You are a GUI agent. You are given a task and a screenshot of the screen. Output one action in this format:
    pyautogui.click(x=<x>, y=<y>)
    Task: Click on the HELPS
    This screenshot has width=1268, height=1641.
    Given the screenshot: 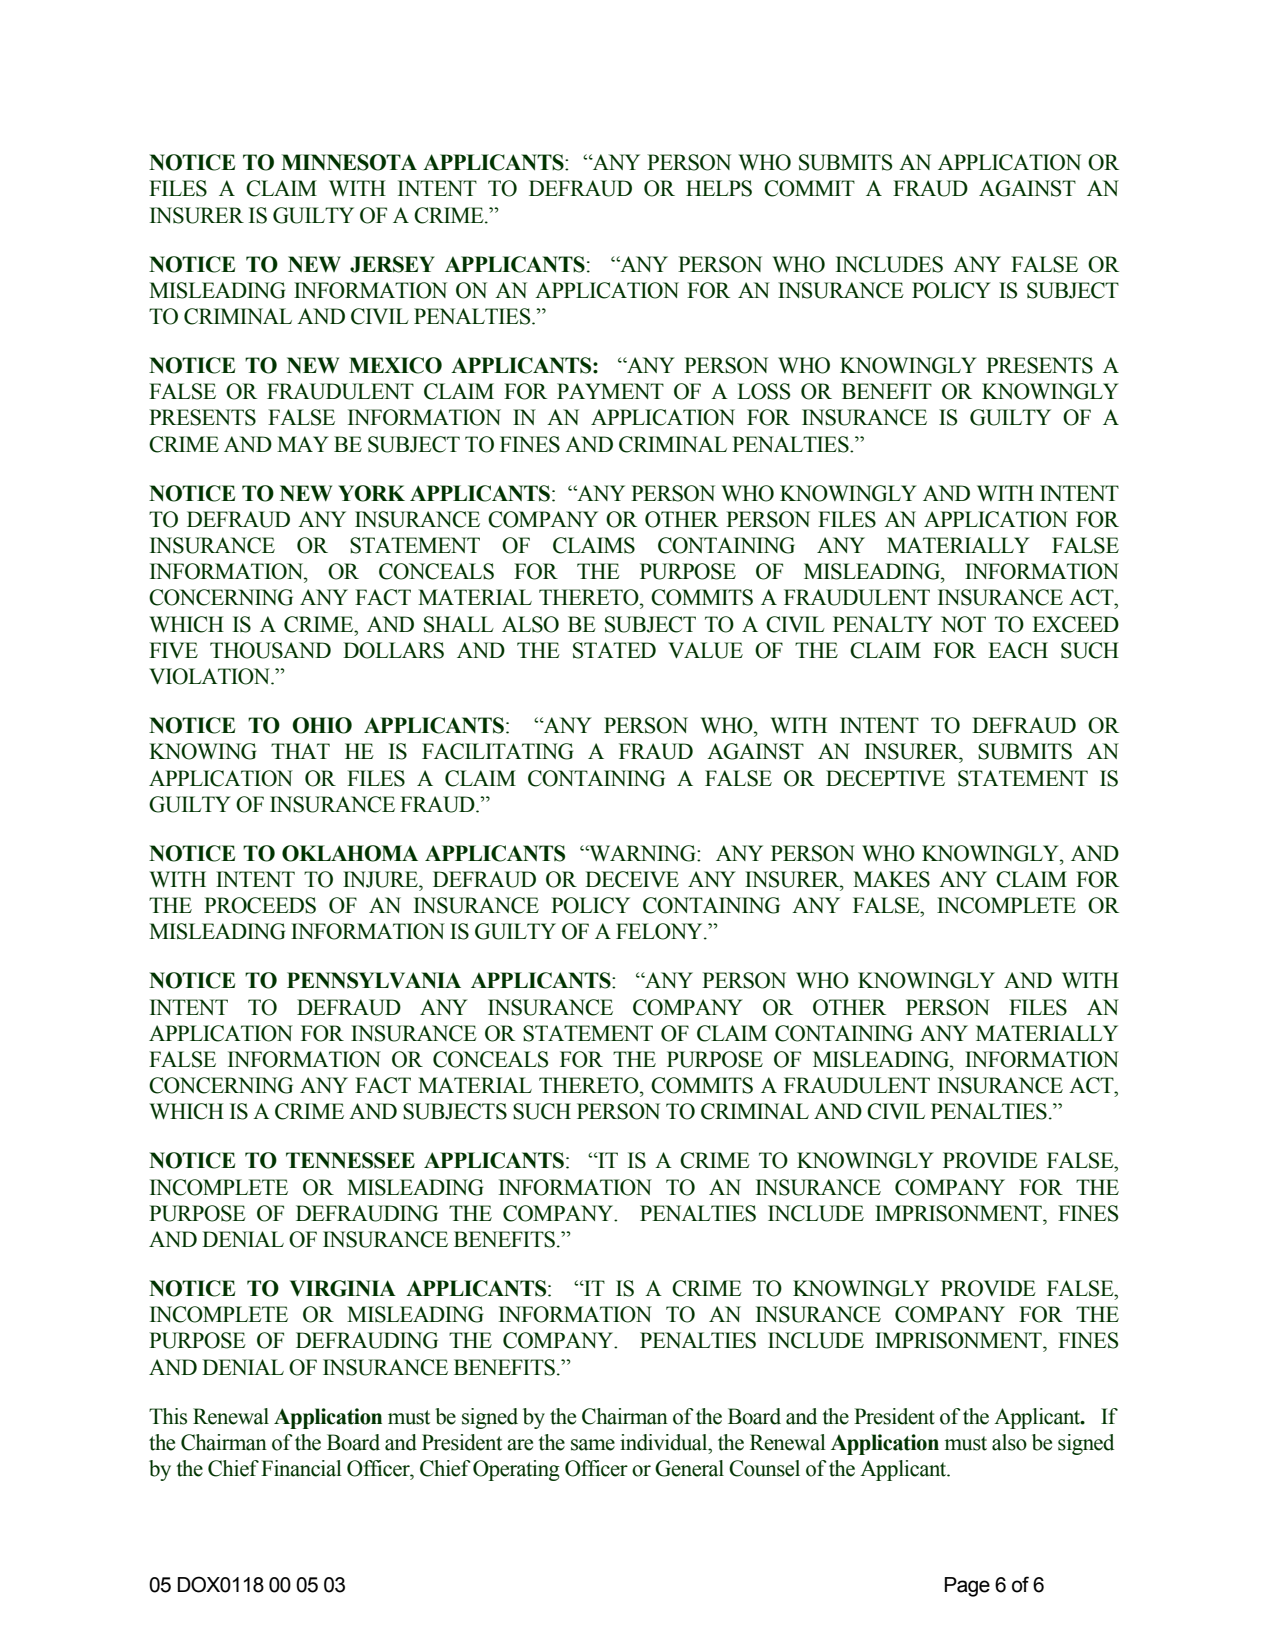 What is the action you would take?
    pyautogui.click(x=719, y=188)
